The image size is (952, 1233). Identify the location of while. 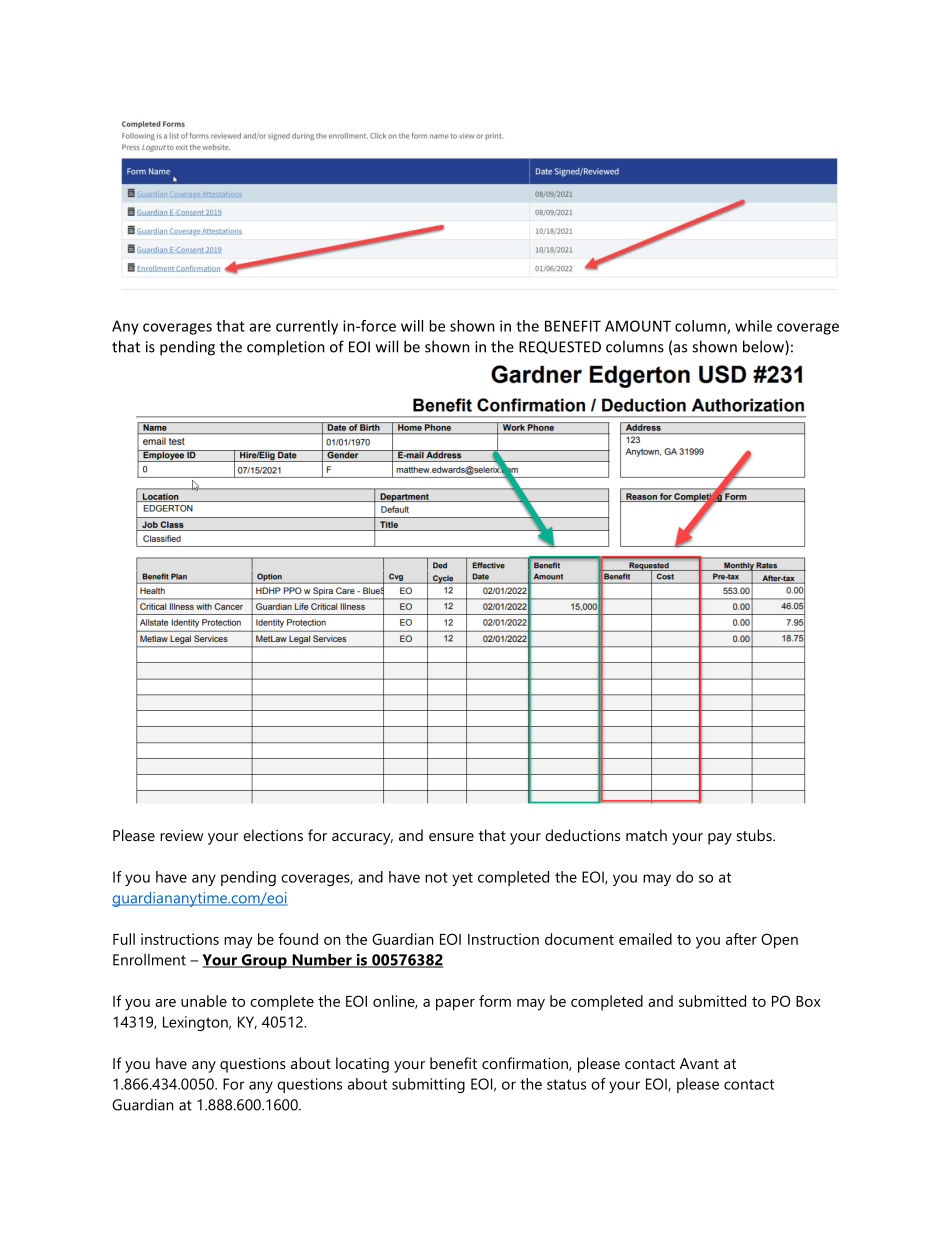
(753, 326).
